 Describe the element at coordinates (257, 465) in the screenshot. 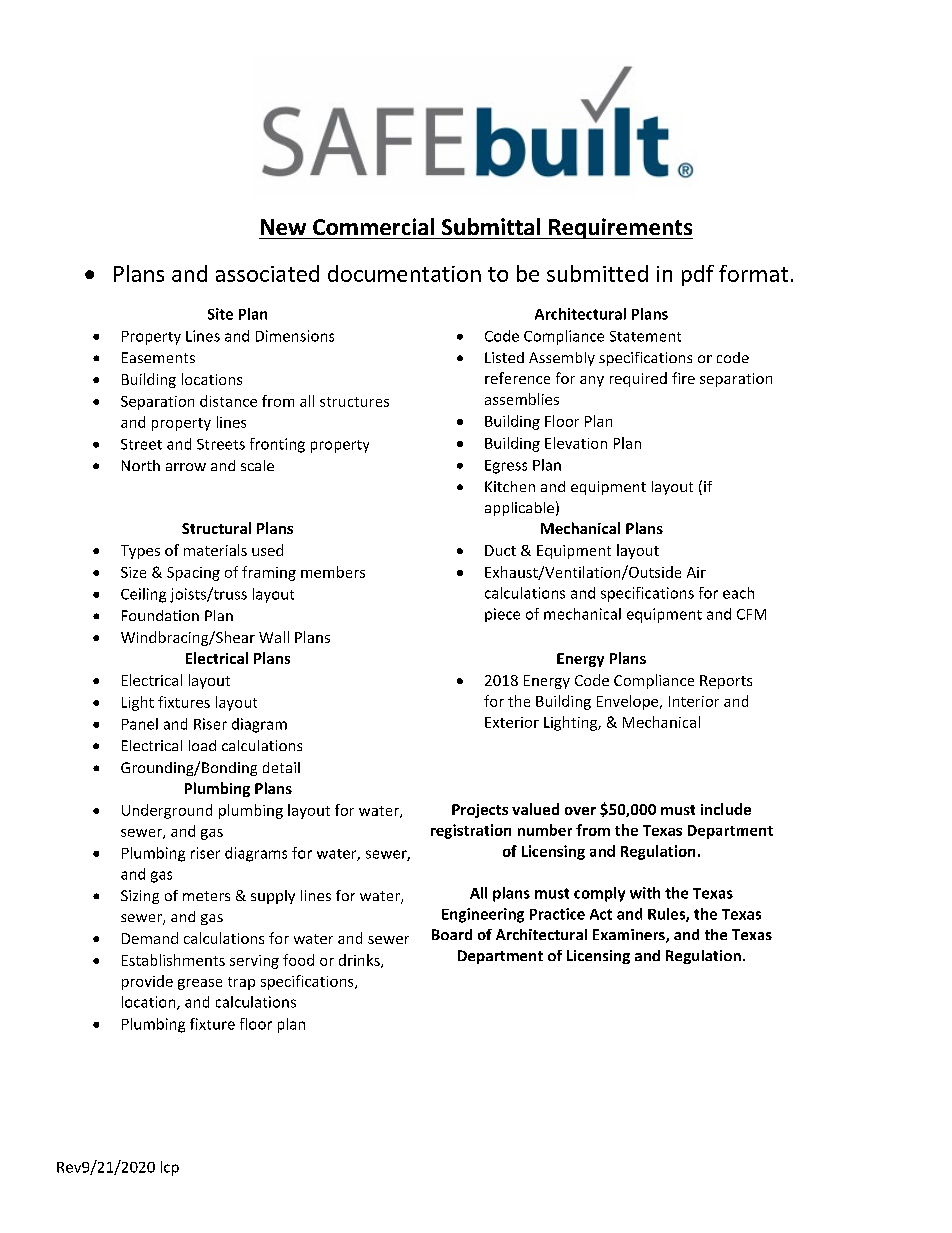

I see `scale` at that location.
